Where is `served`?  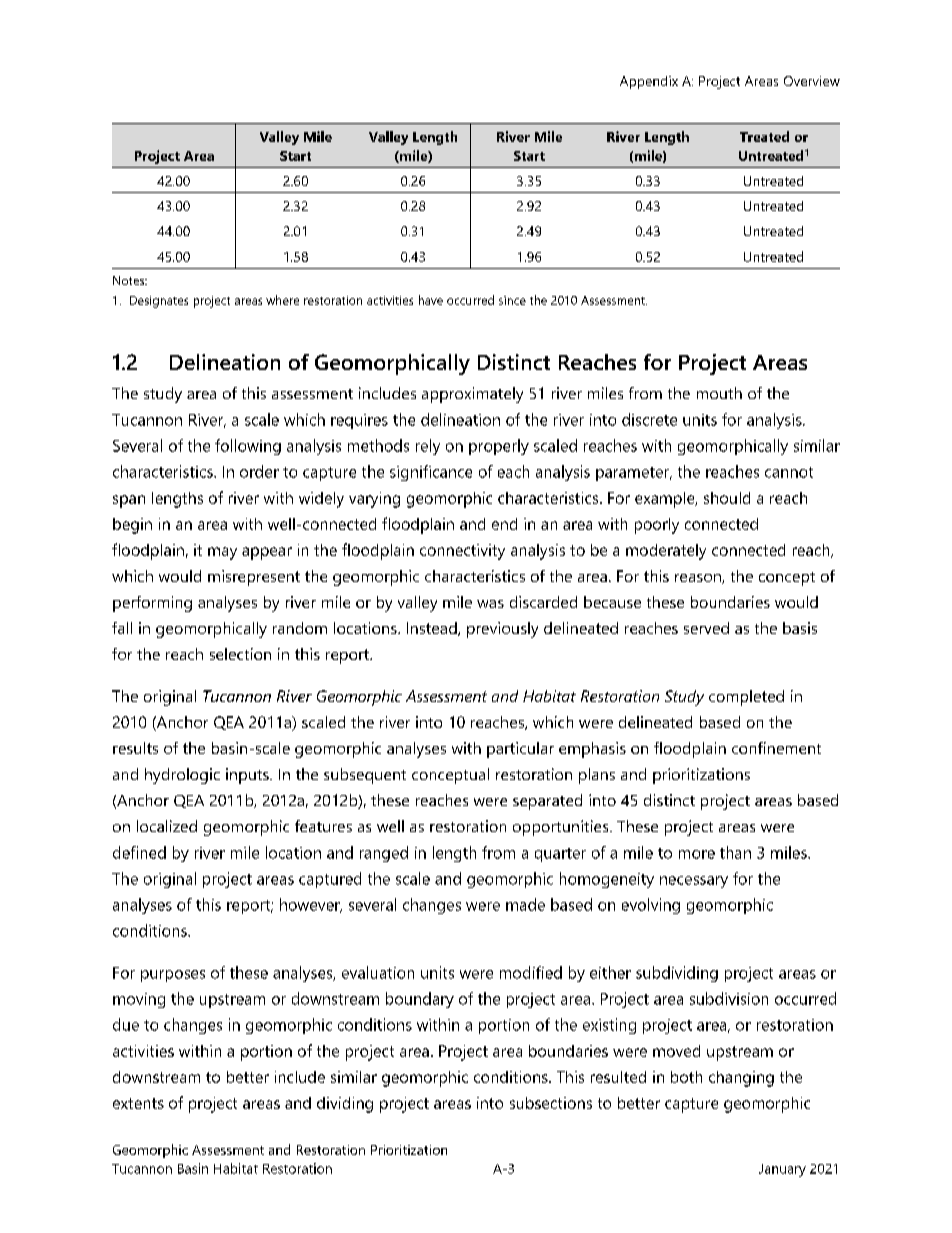
served is located at coordinates (706, 628).
